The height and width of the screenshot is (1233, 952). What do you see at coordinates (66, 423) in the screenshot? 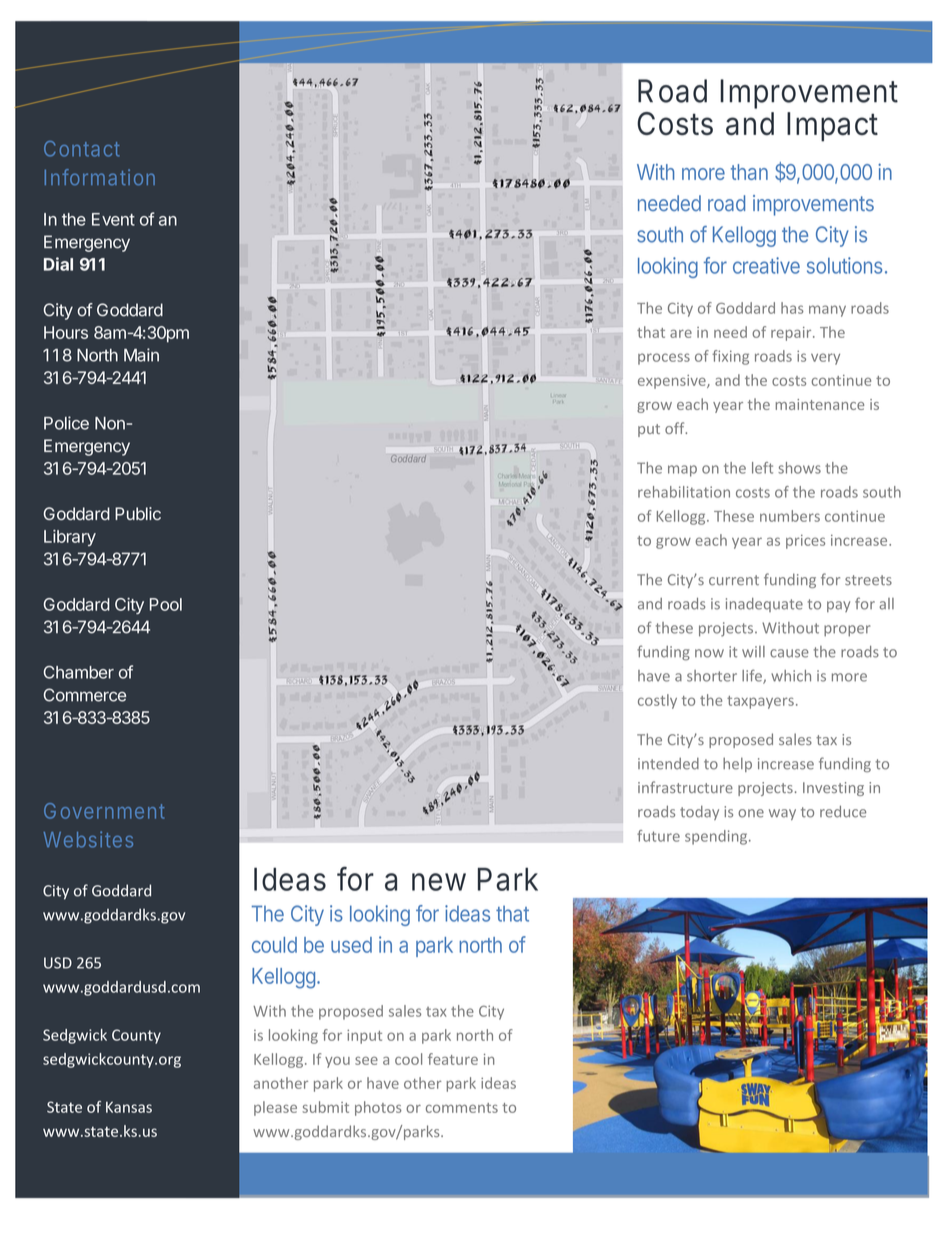
I see `Police` at bounding box center [66, 423].
